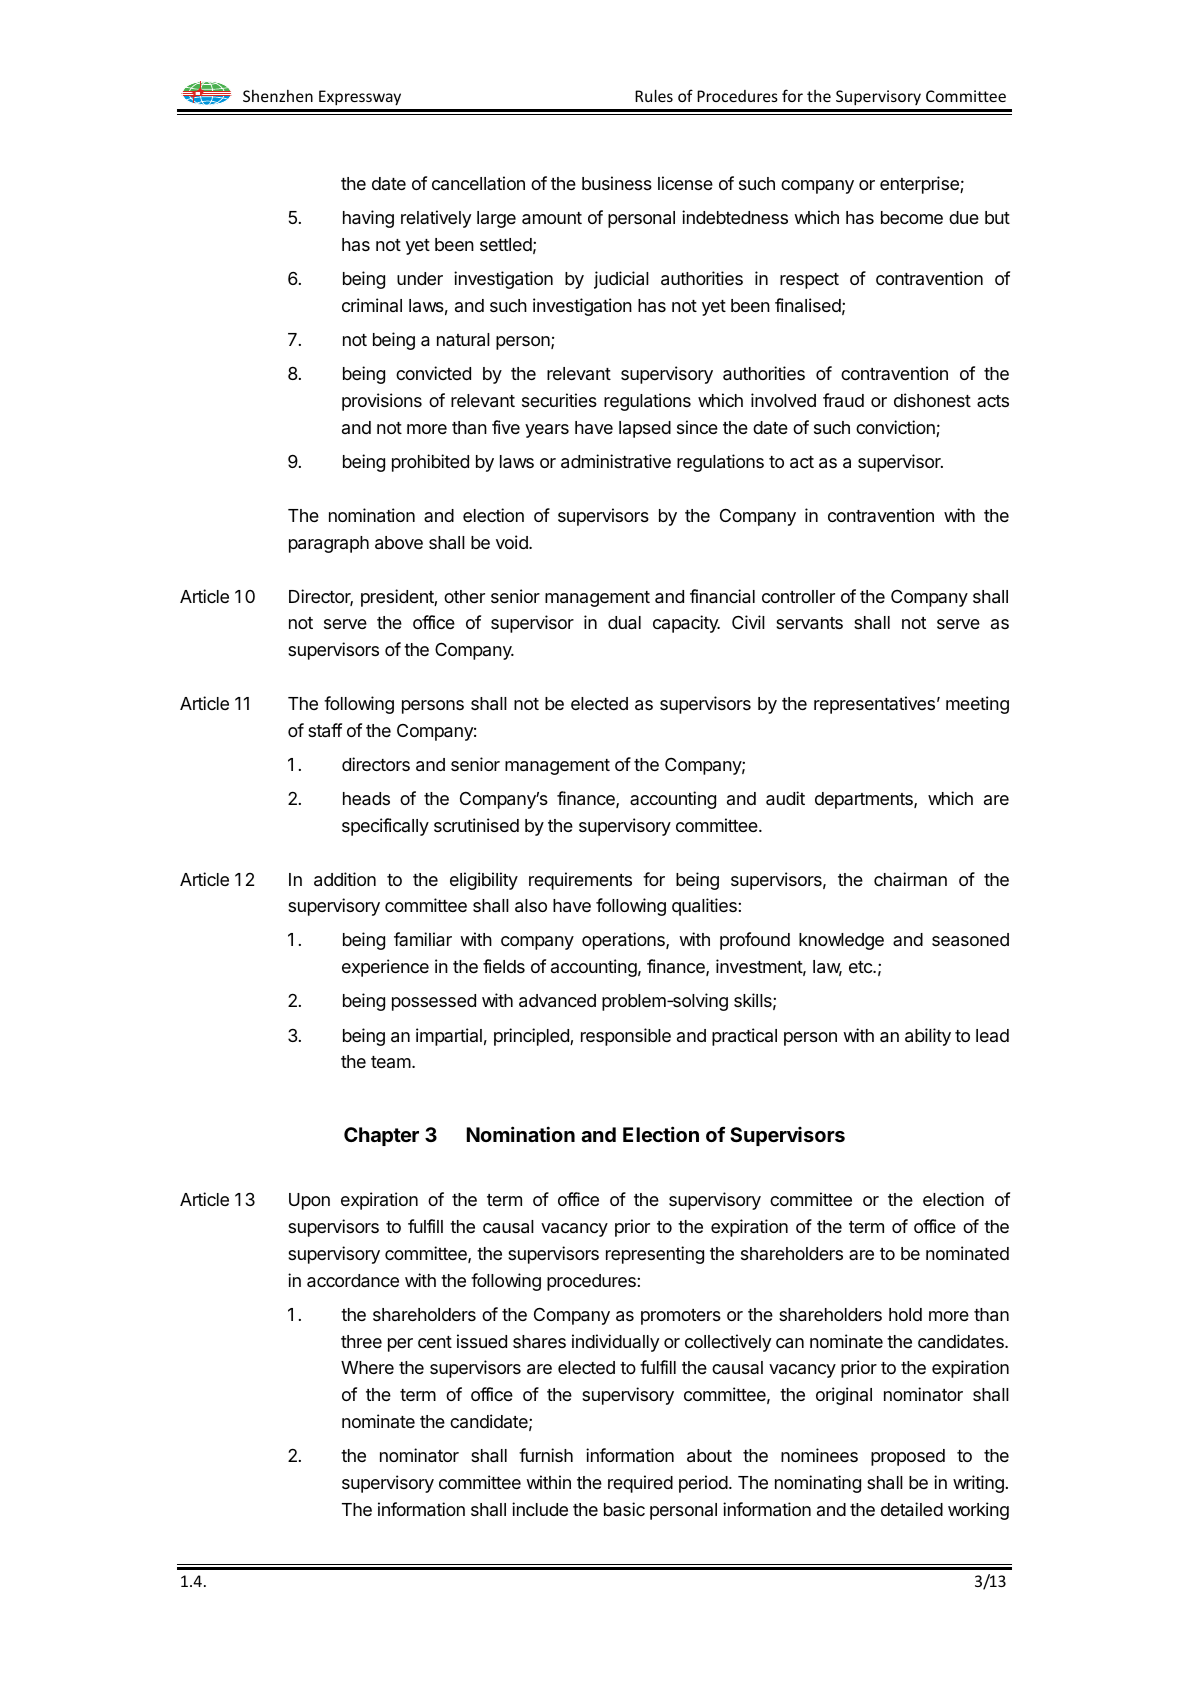  I want to click on enterprise, so click(920, 185).
